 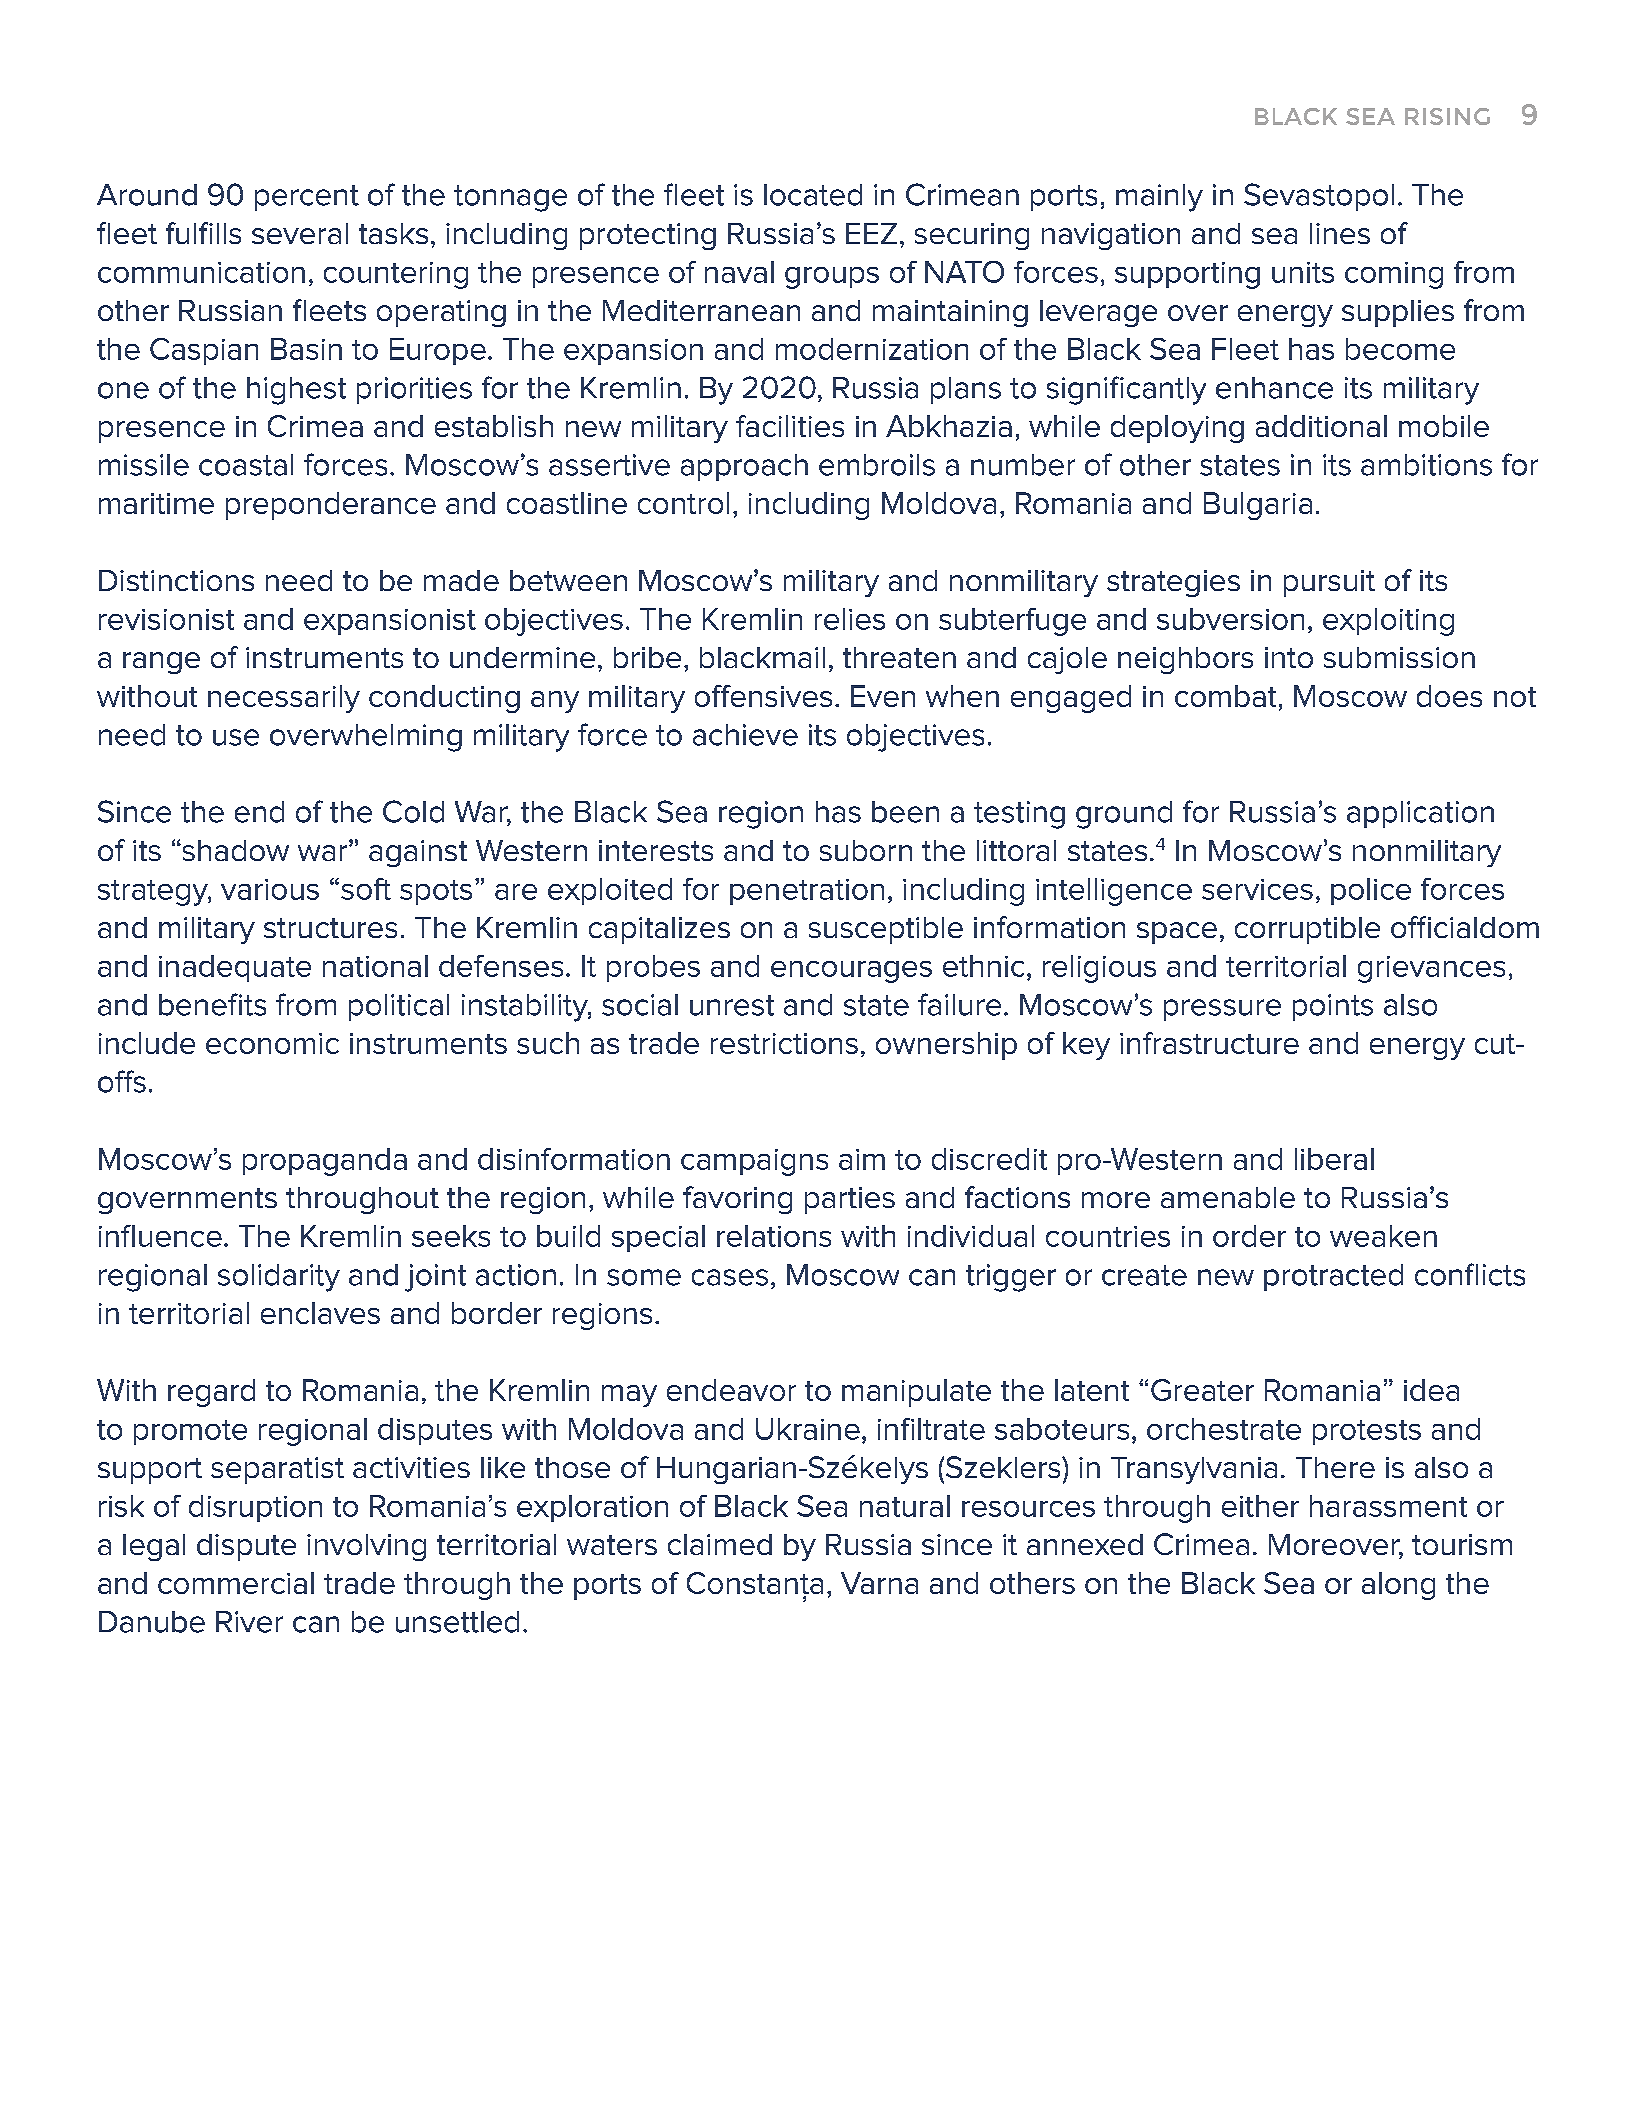 I want to click on along, so click(x=1398, y=1586).
